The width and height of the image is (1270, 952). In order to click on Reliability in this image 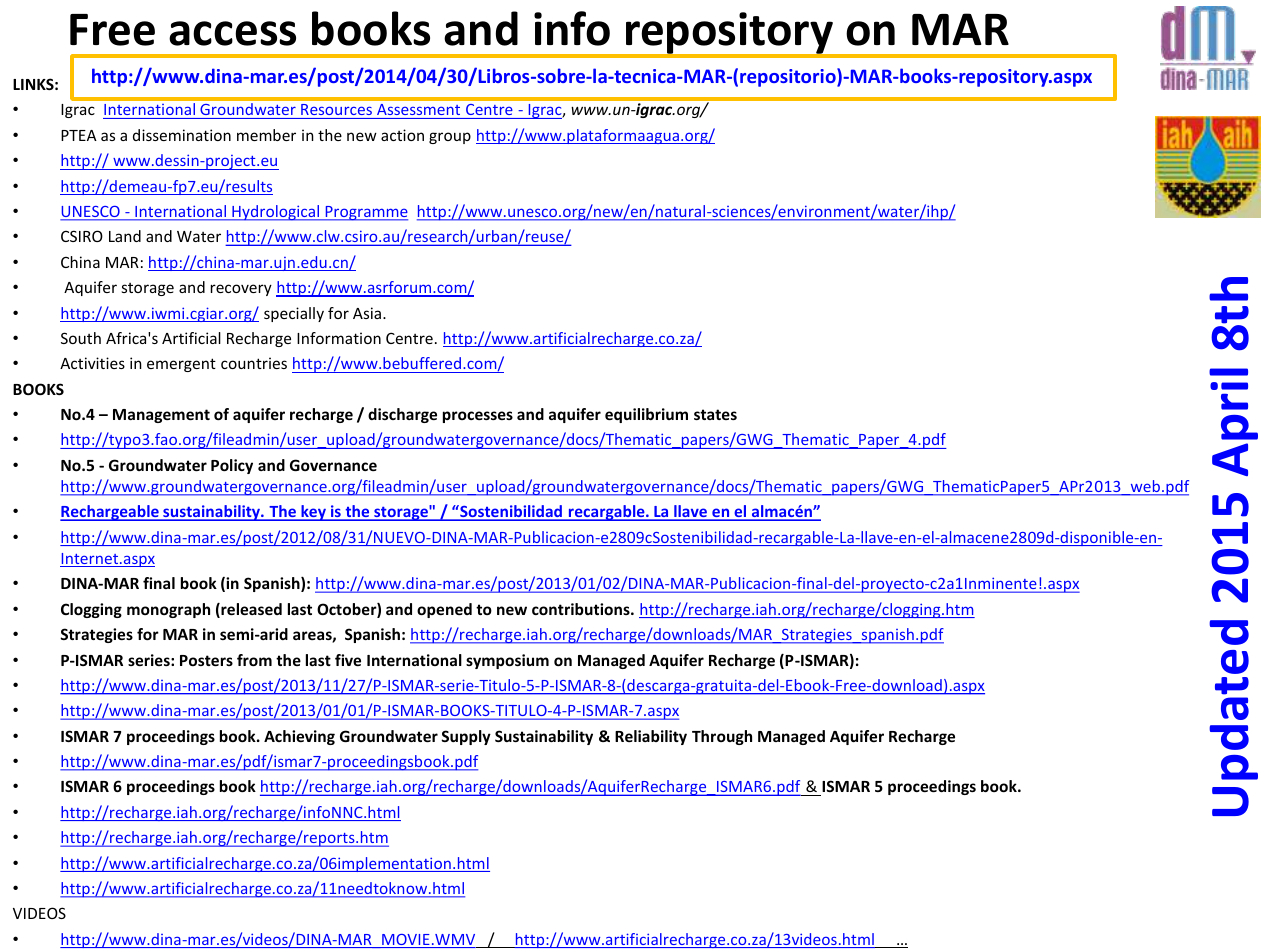, I will do `click(651, 737)`.
